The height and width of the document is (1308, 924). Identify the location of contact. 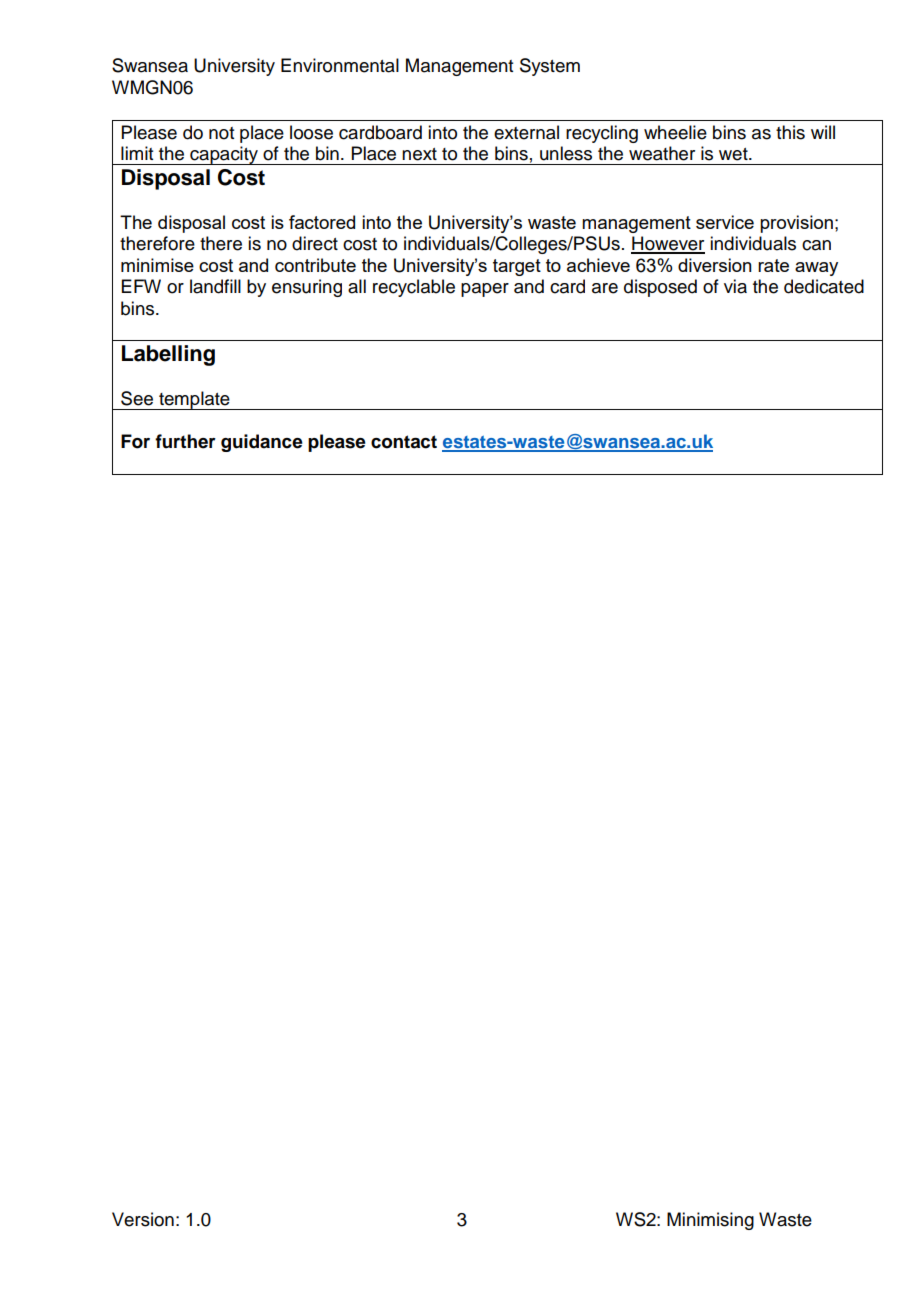
(404, 442).
